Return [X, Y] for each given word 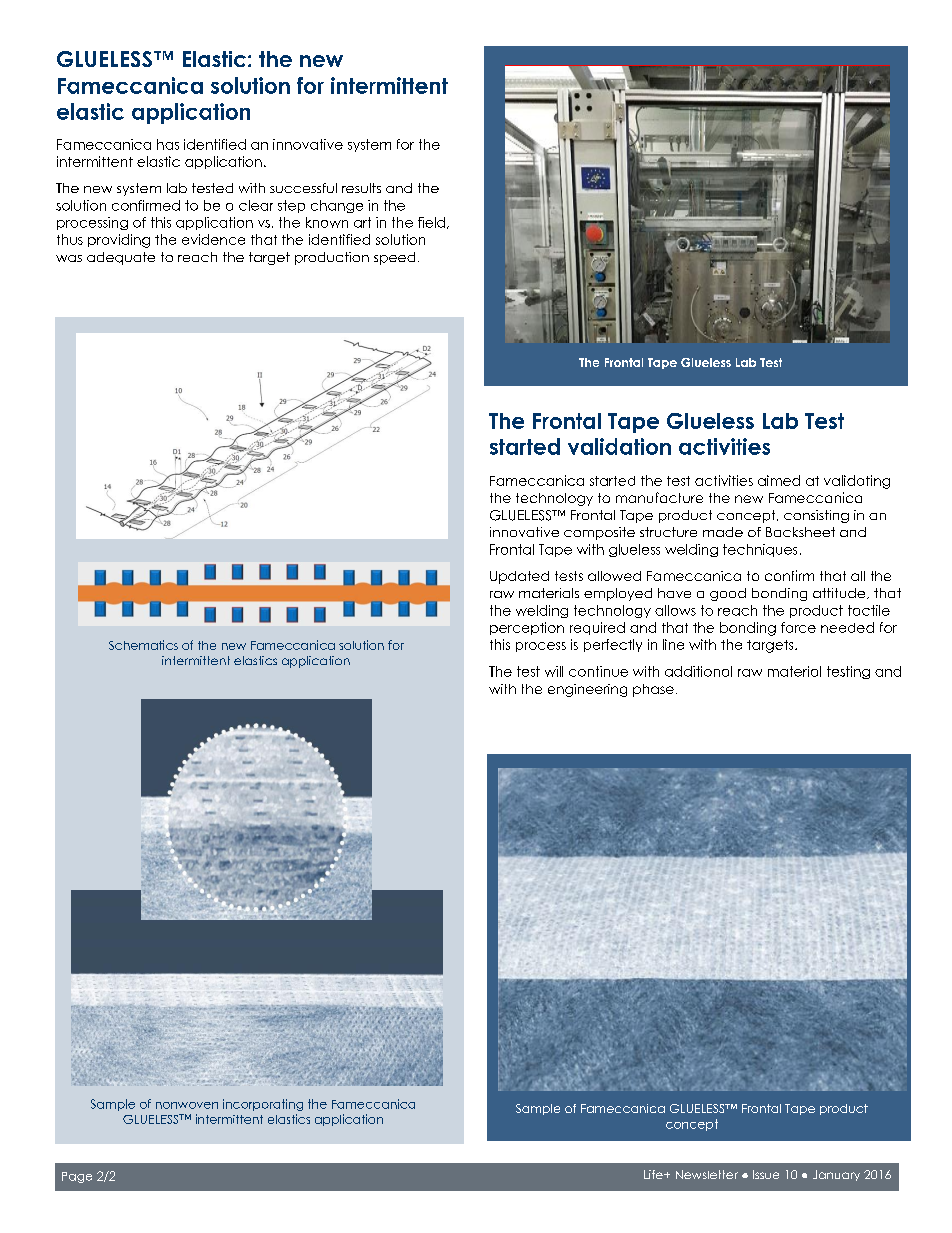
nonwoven [187, 1105]
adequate [121, 258]
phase [653, 690]
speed [394, 258]
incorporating [263, 1105]
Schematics [143, 645]
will [554, 671]
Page [77, 1177]
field [431, 222]
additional [698, 671]
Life [654, 1174]
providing [119, 241]
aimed [779, 480]
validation [619, 446]
